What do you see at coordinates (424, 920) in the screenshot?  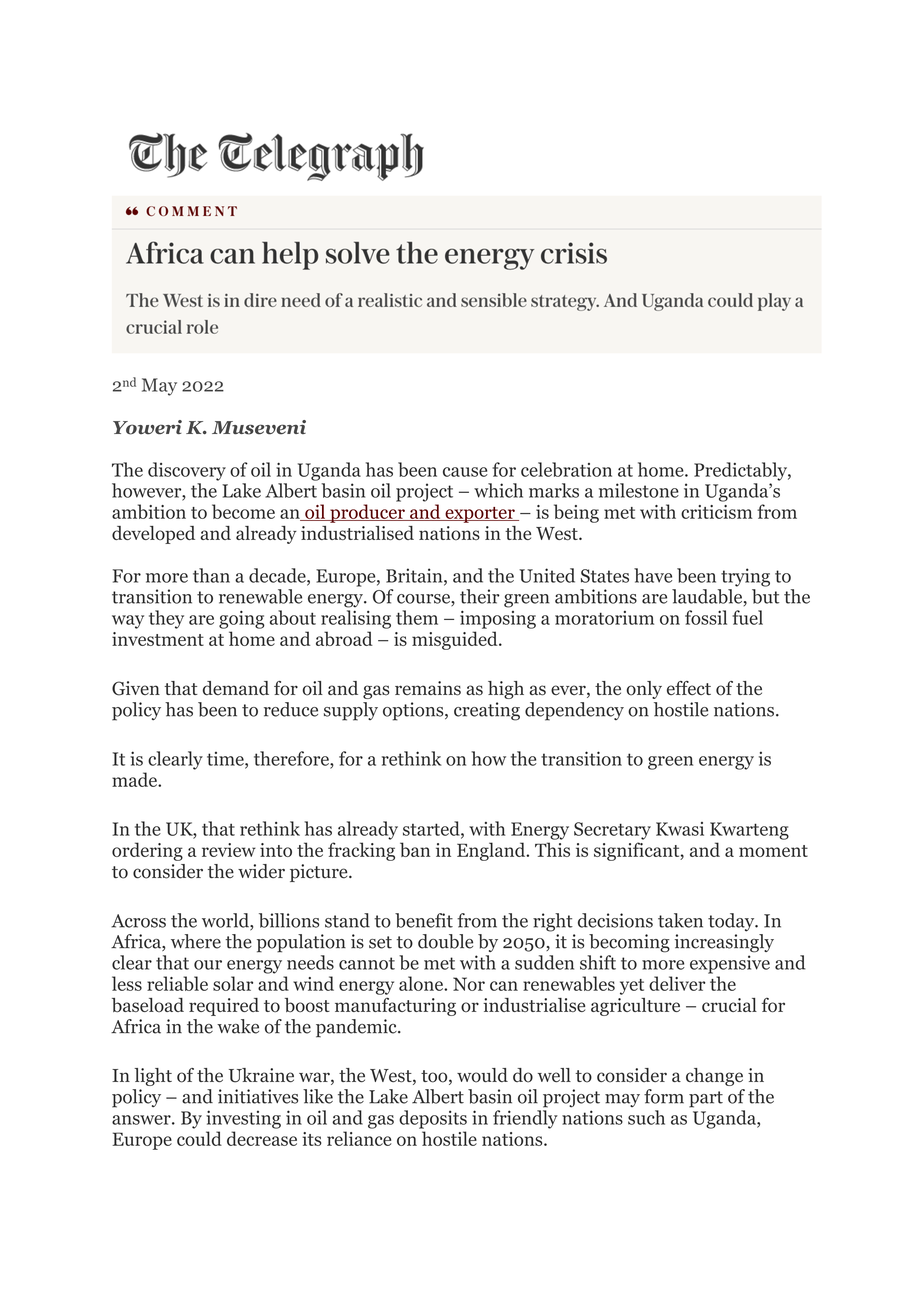 I see `benefit` at bounding box center [424, 920].
